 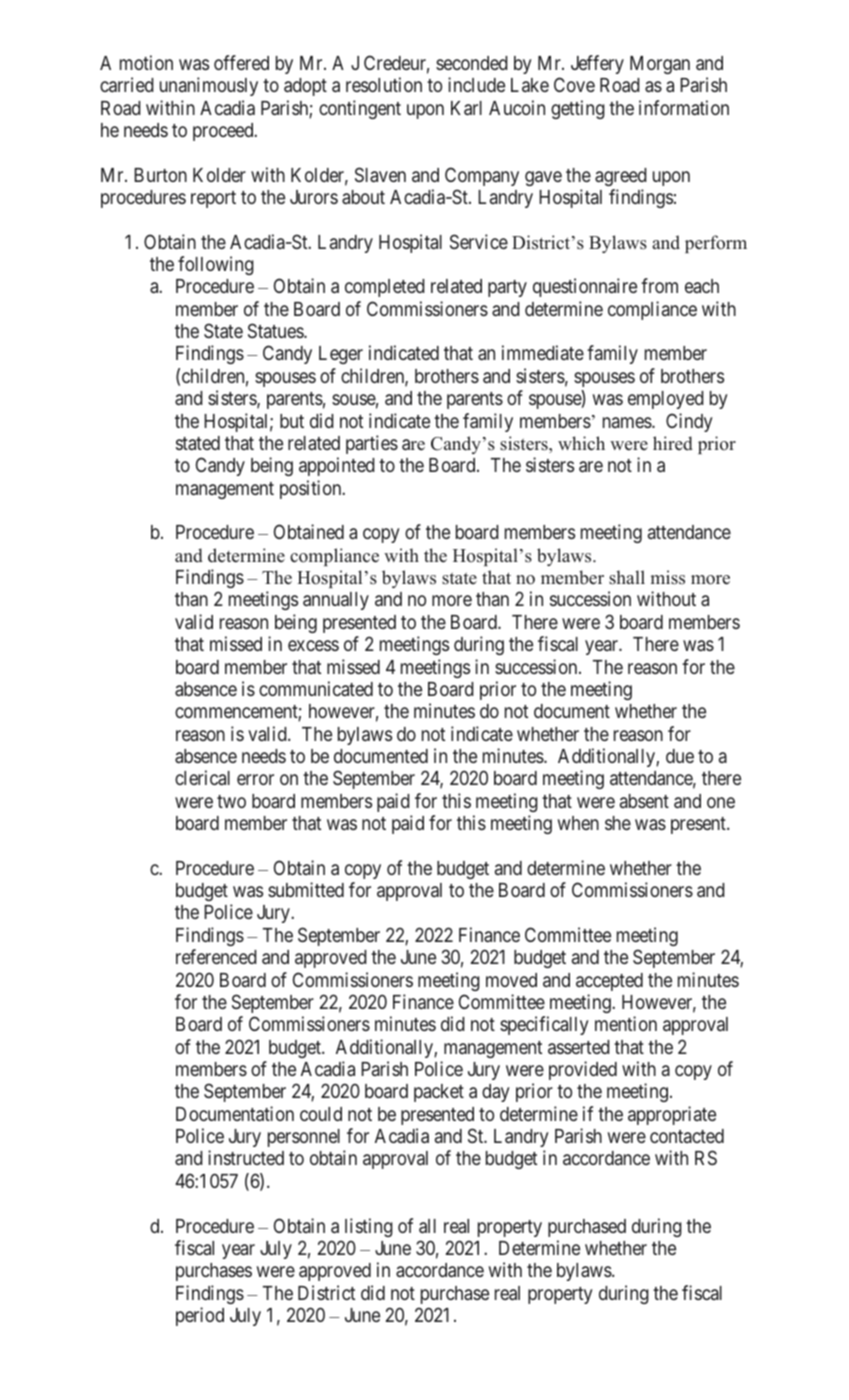 I want to click on submitted, so click(x=306, y=889).
